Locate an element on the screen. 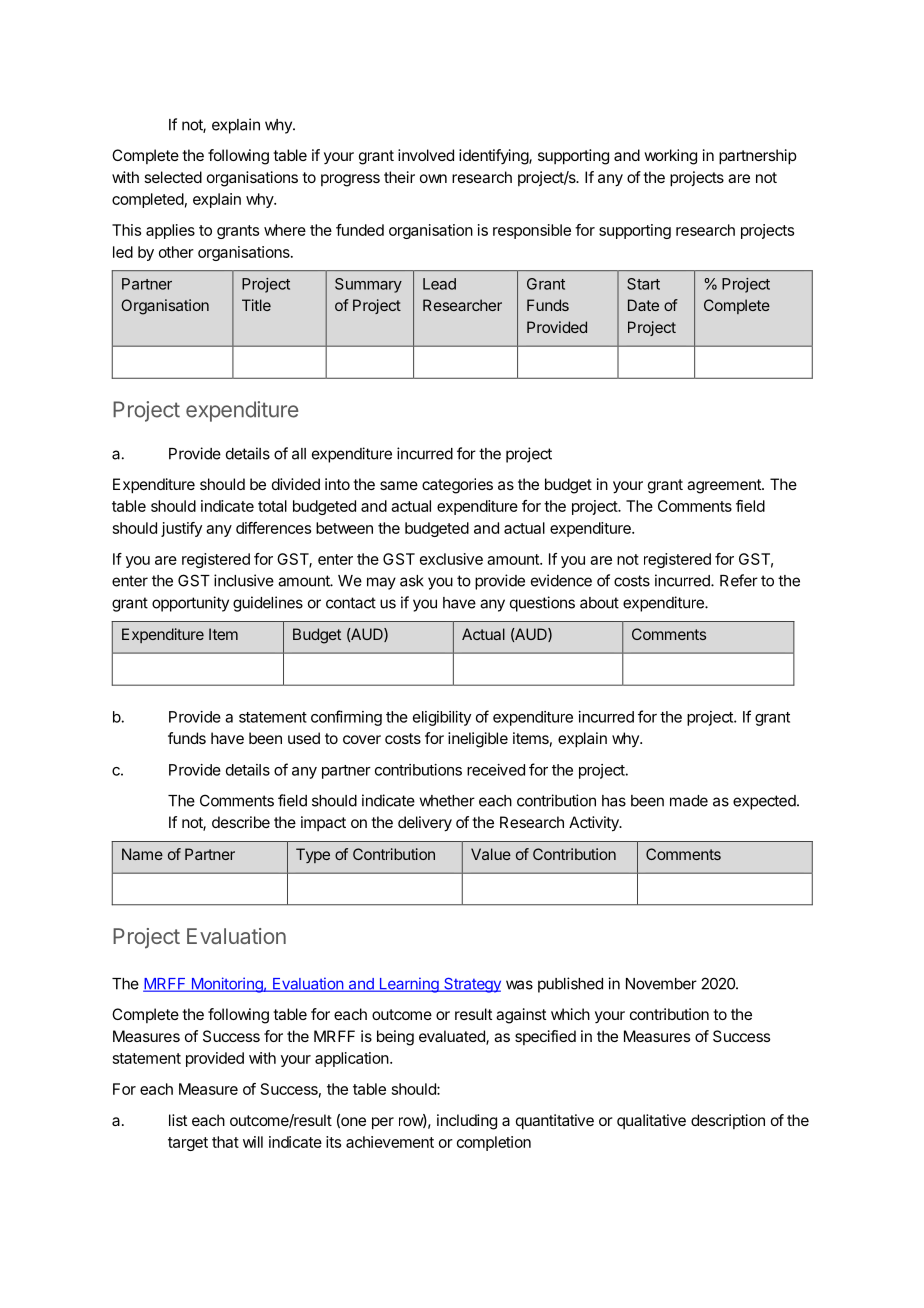 The height and width of the screenshot is (1308, 924). made is located at coordinates (689, 801).
